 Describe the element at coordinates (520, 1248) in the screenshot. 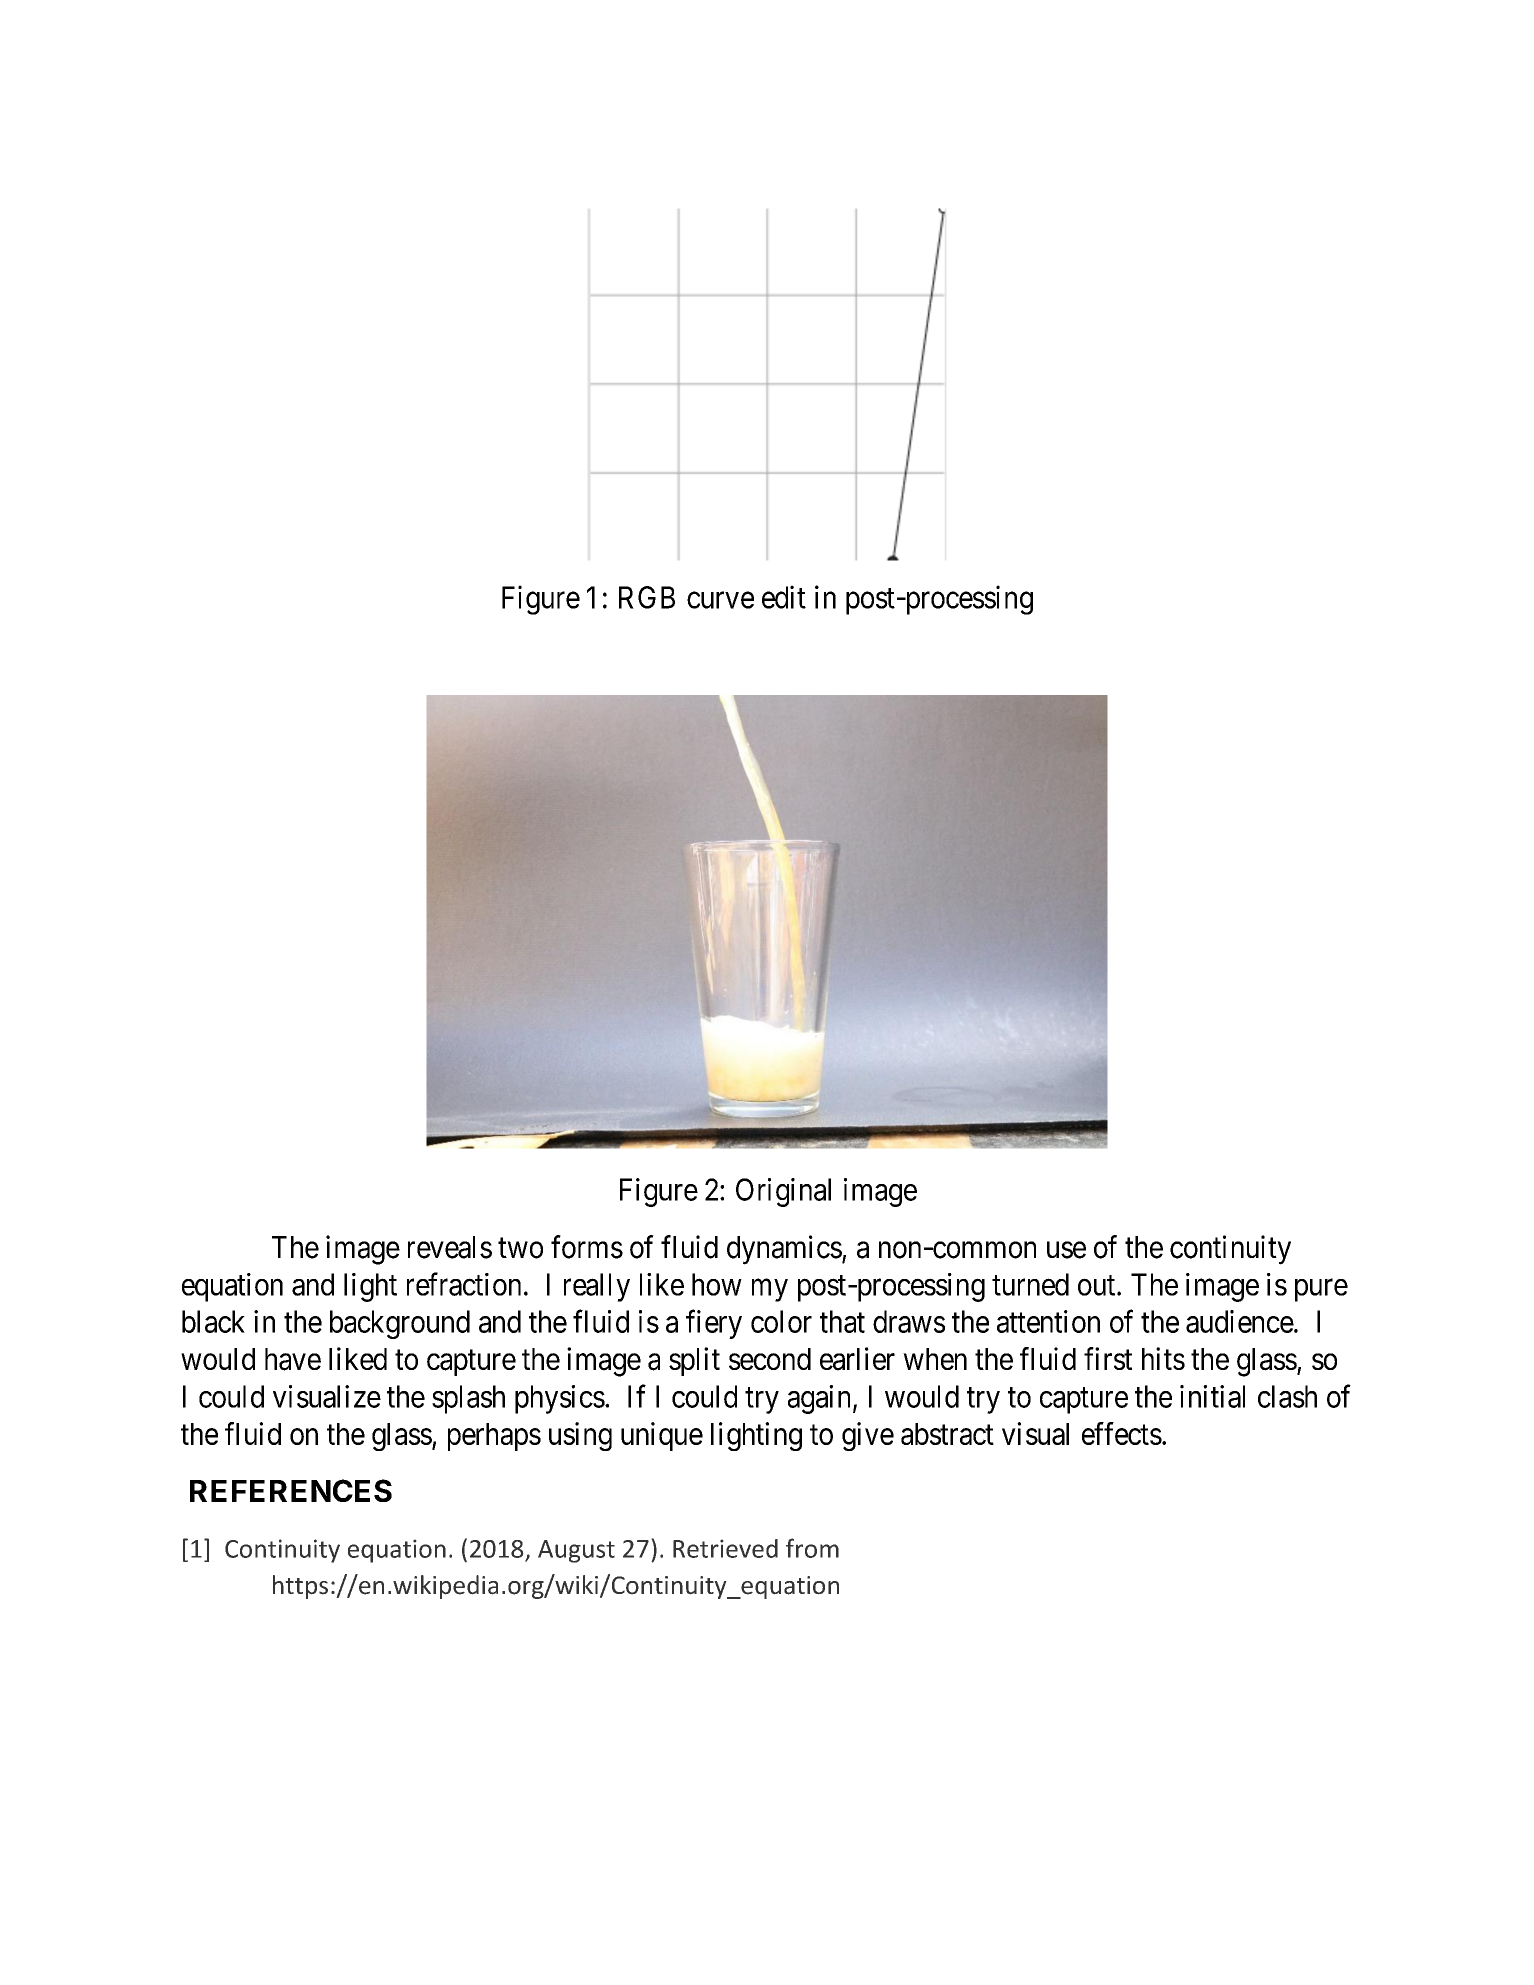

I see `two` at that location.
